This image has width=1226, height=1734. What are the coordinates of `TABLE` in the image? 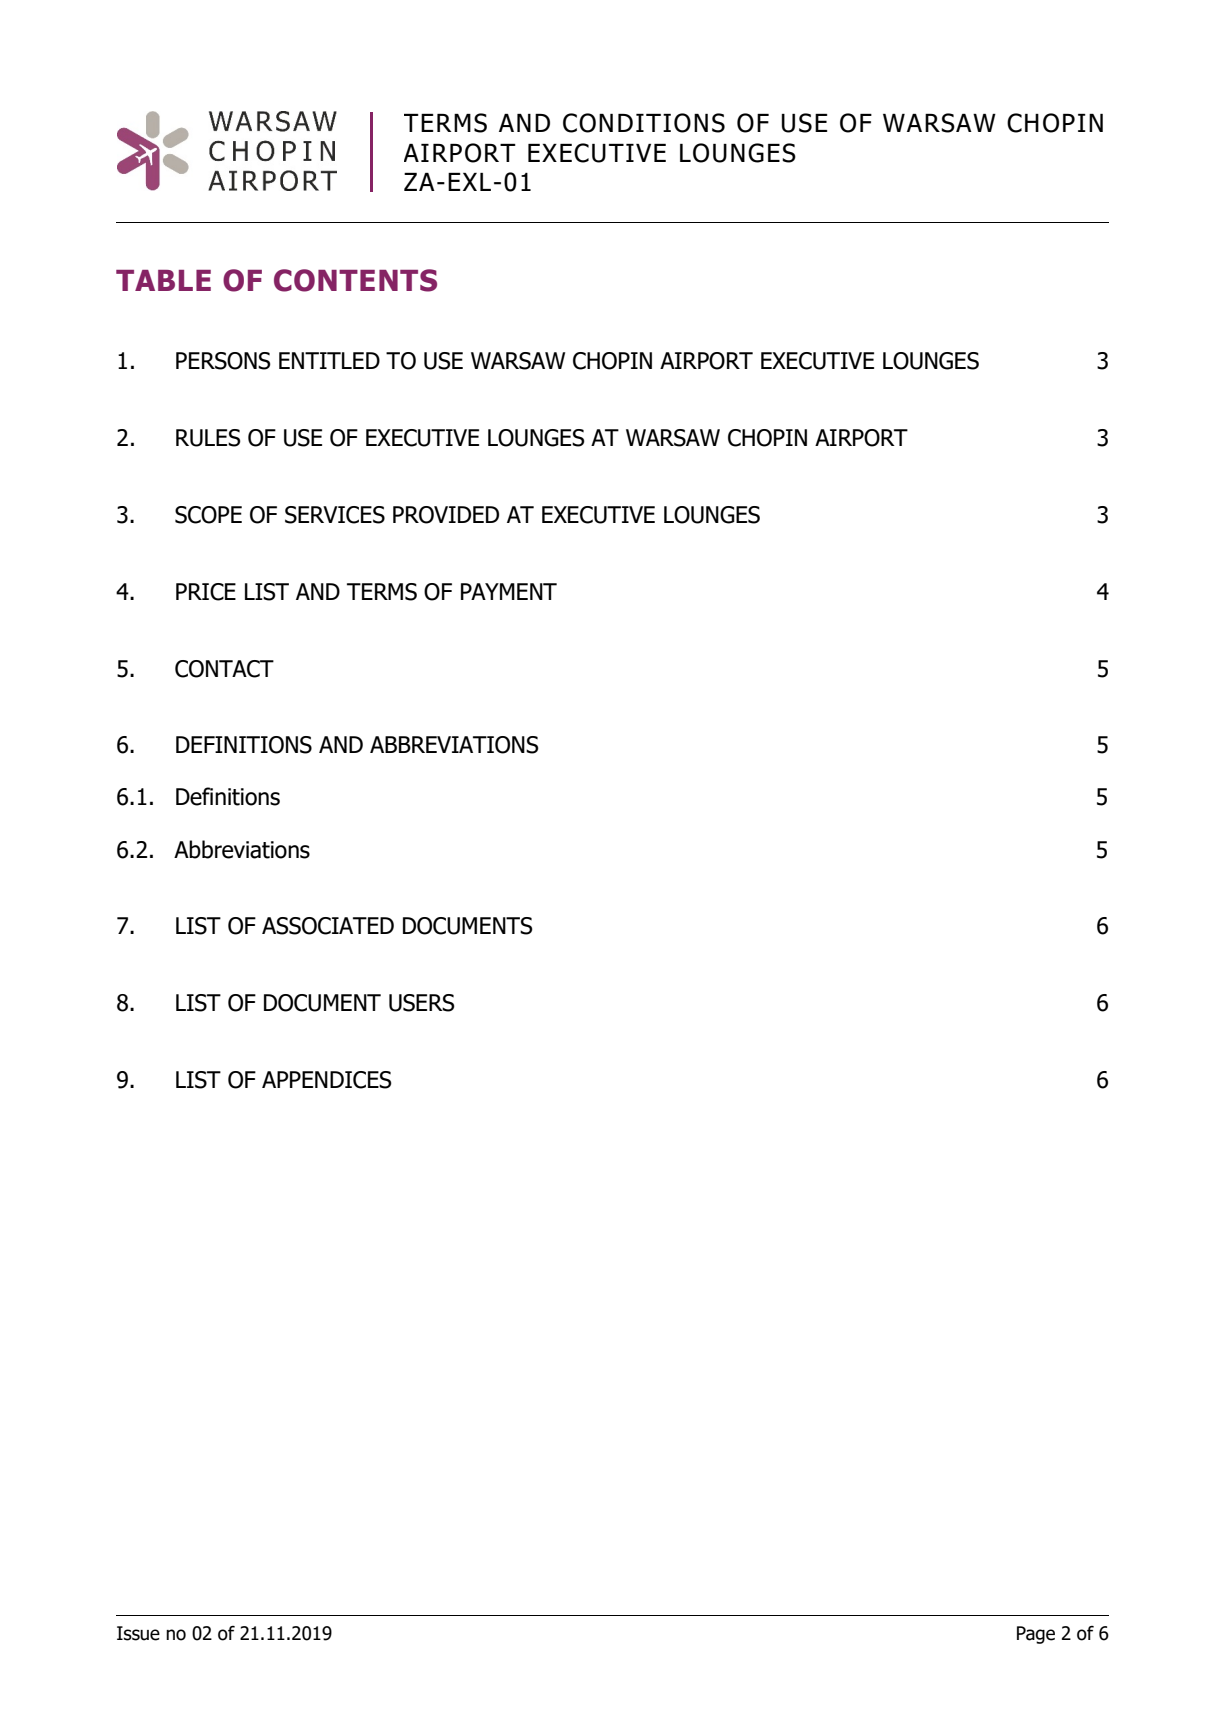 It's located at (163, 280).
